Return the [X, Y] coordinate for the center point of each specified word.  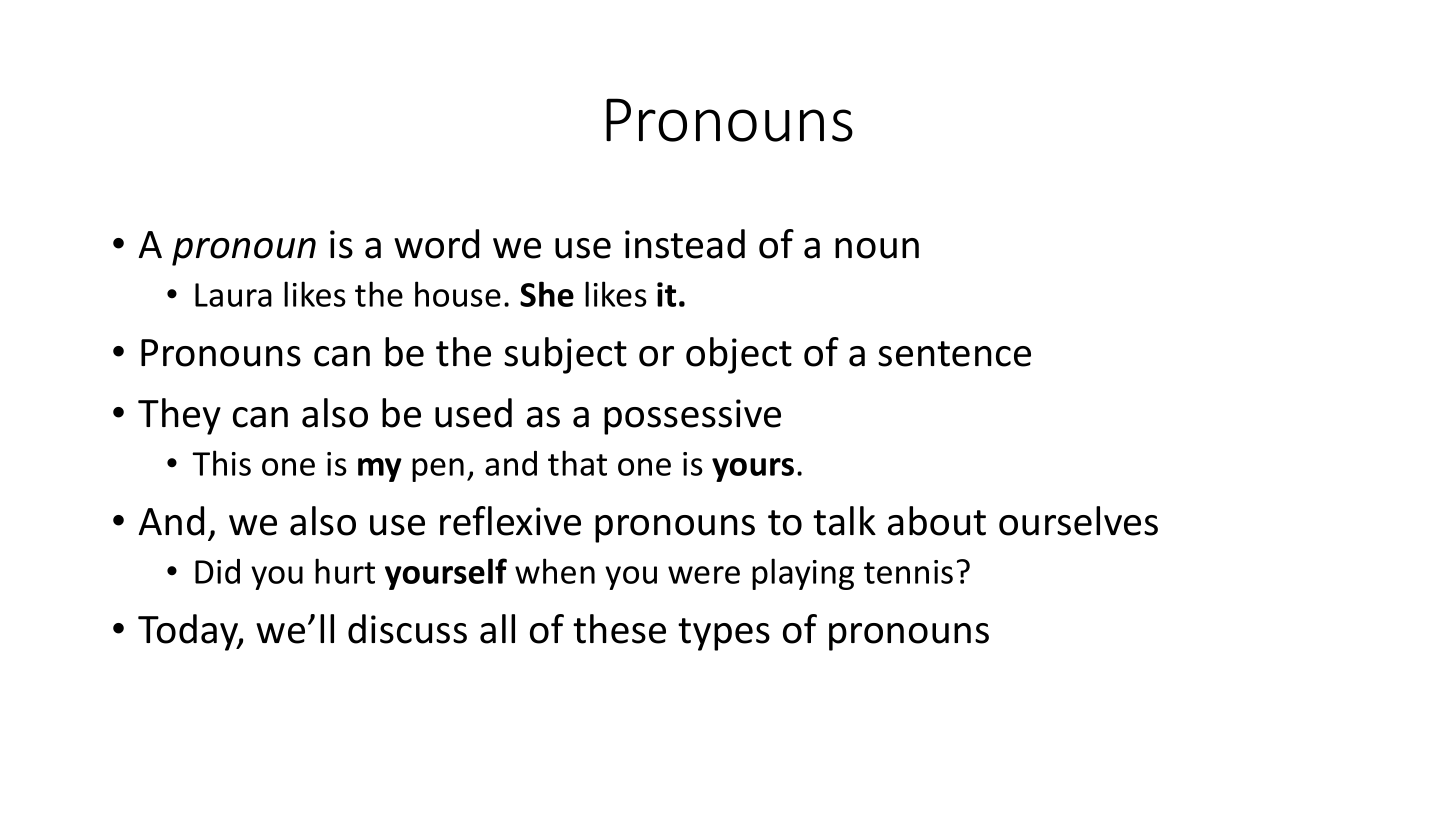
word [436, 244]
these [619, 629]
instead [685, 244]
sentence [954, 354]
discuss [407, 629]
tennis [908, 572]
